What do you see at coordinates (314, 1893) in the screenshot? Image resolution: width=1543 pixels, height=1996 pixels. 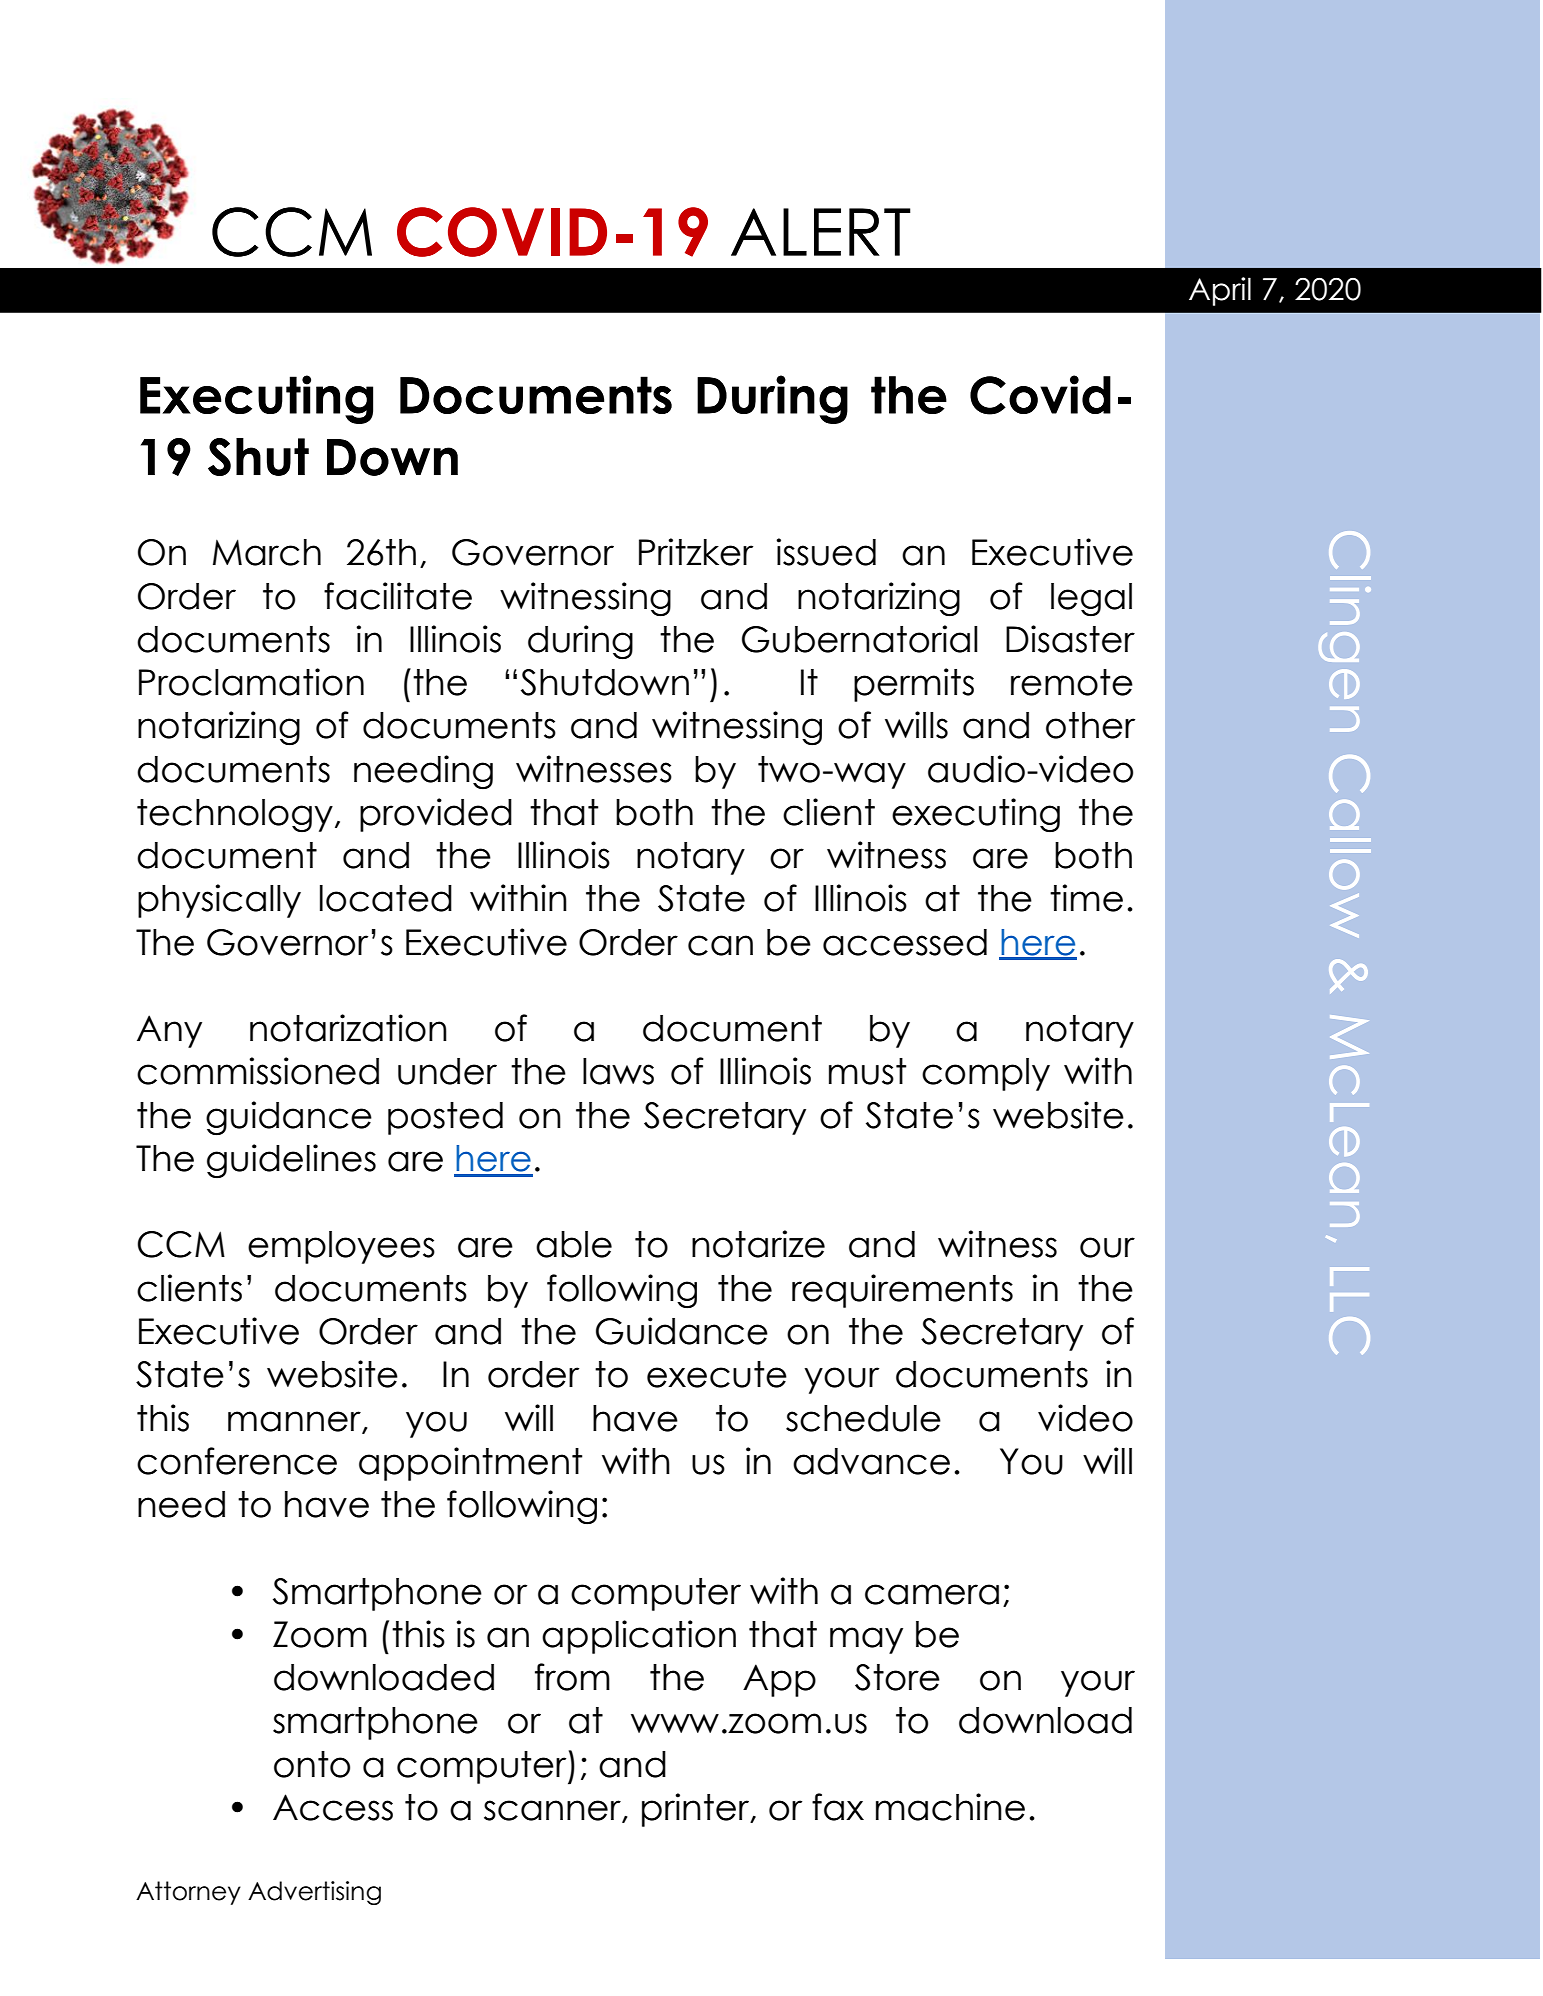 I see `Advertising` at bounding box center [314, 1893].
